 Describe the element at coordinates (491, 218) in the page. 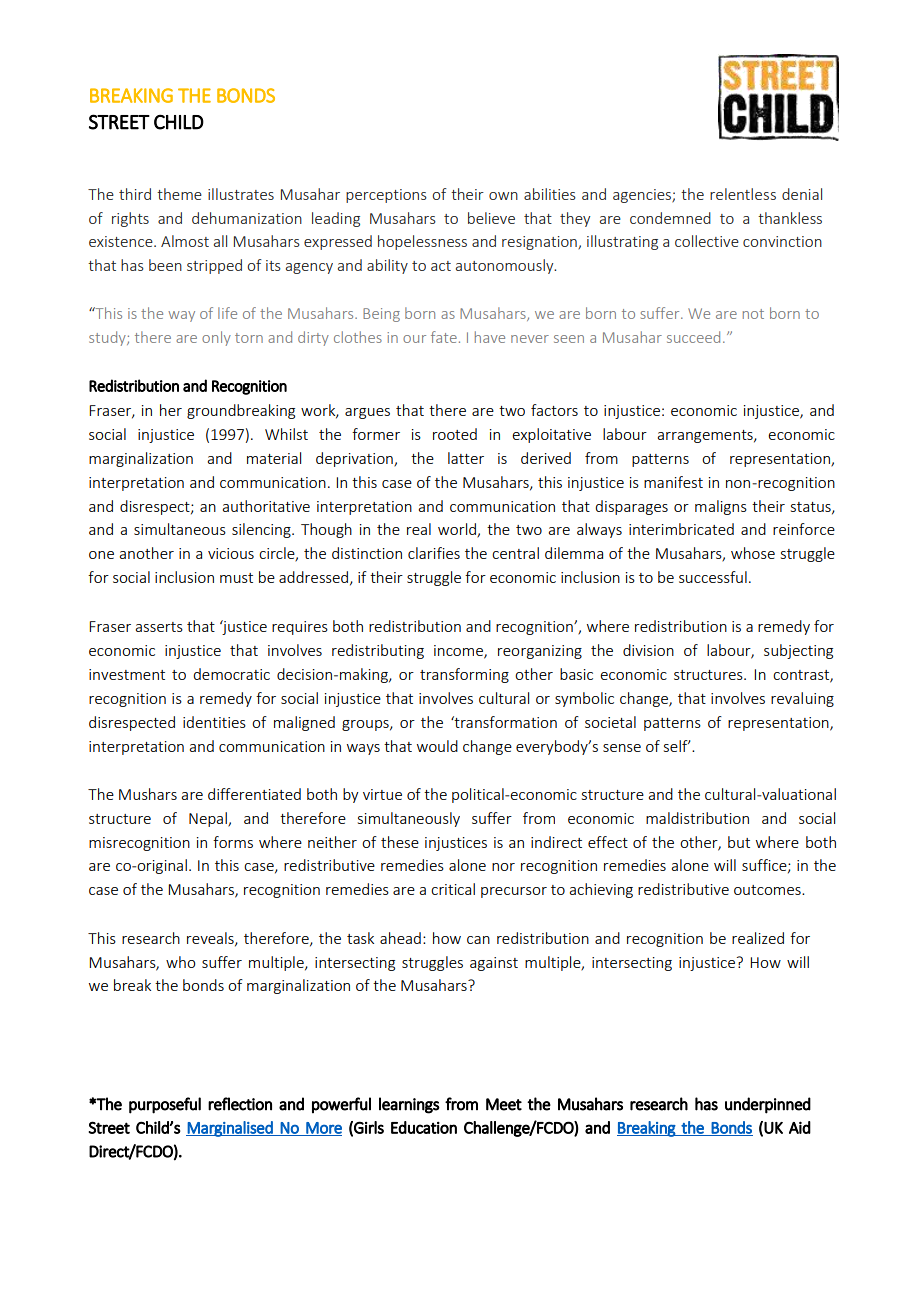

I see `believe` at that location.
